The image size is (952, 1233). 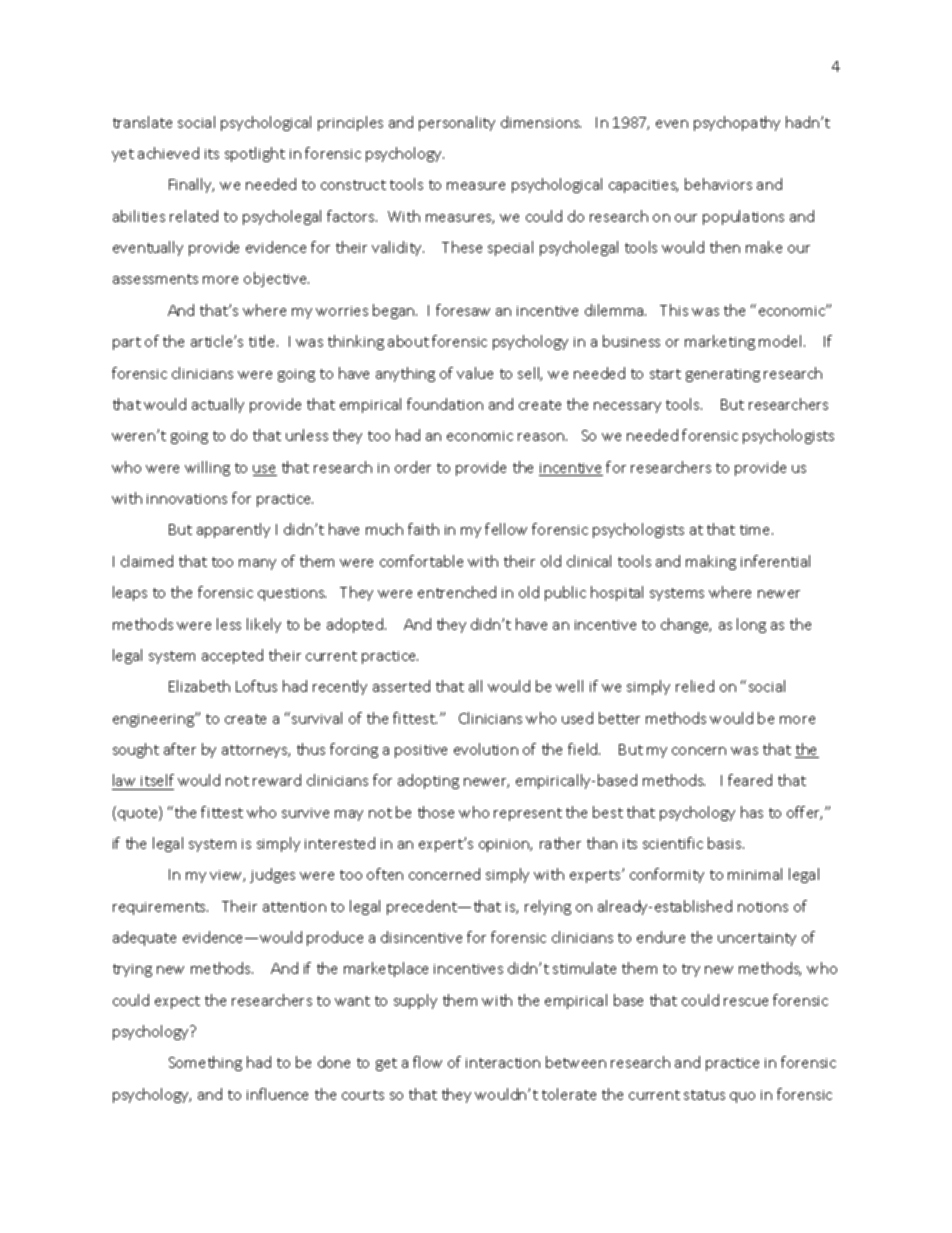 I want to click on time, so click(x=756, y=530).
